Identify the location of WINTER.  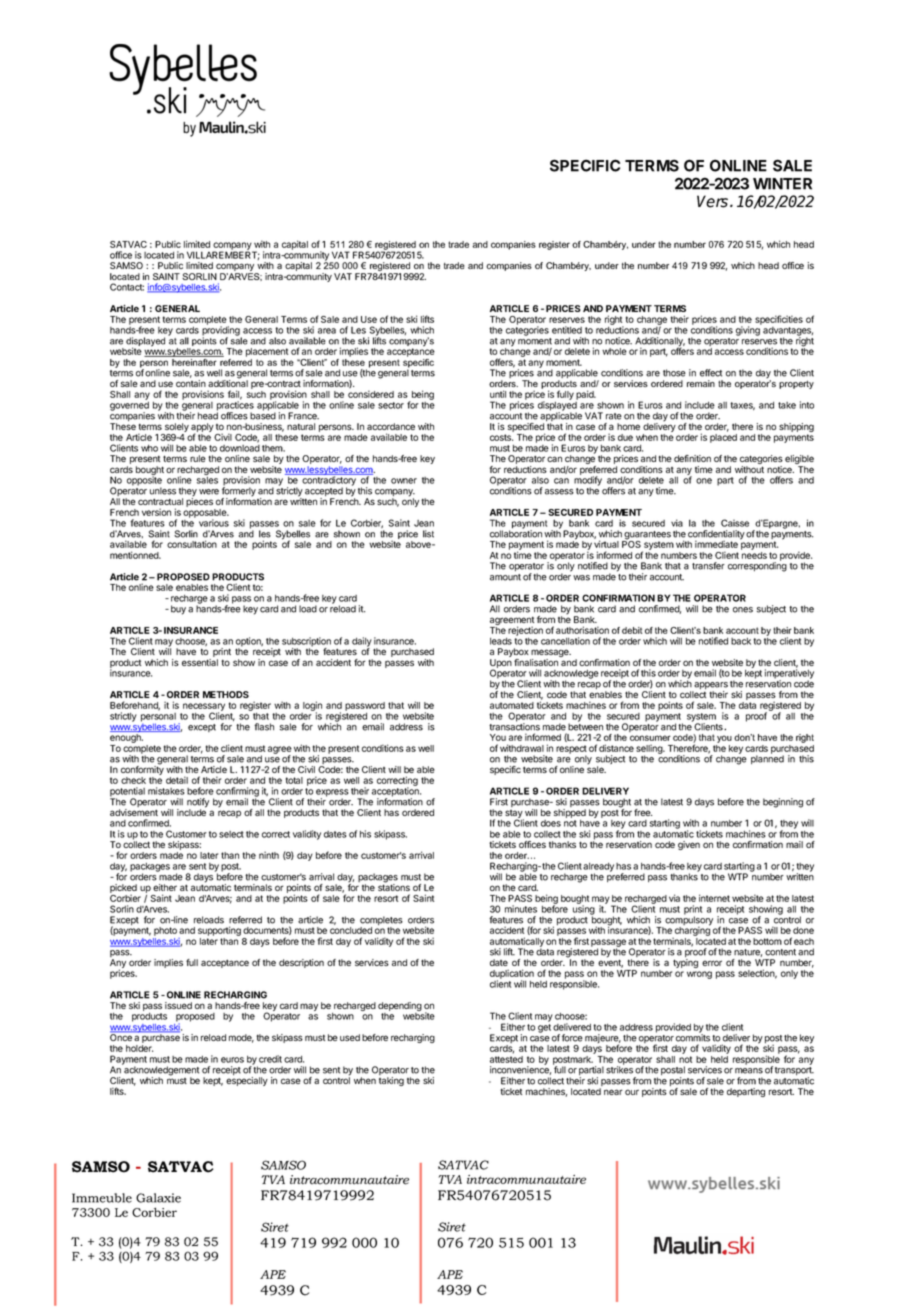
(782, 184).
